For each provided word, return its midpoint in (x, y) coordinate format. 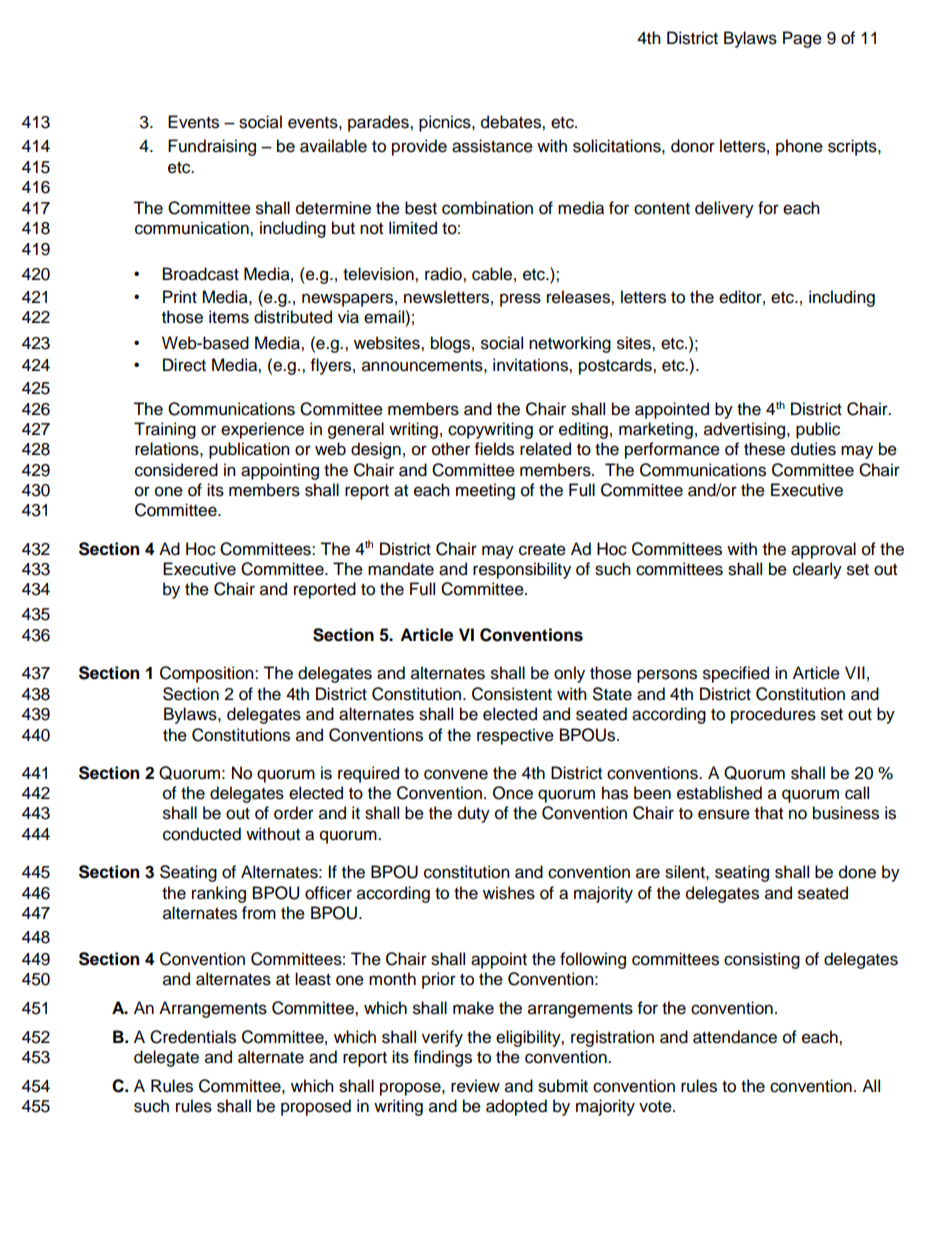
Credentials (193, 1037)
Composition (208, 674)
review (475, 1086)
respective (515, 736)
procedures (773, 715)
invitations (531, 365)
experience (262, 430)
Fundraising (212, 147)
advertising (746, 430)
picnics (446, 123)
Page (802, 39)
